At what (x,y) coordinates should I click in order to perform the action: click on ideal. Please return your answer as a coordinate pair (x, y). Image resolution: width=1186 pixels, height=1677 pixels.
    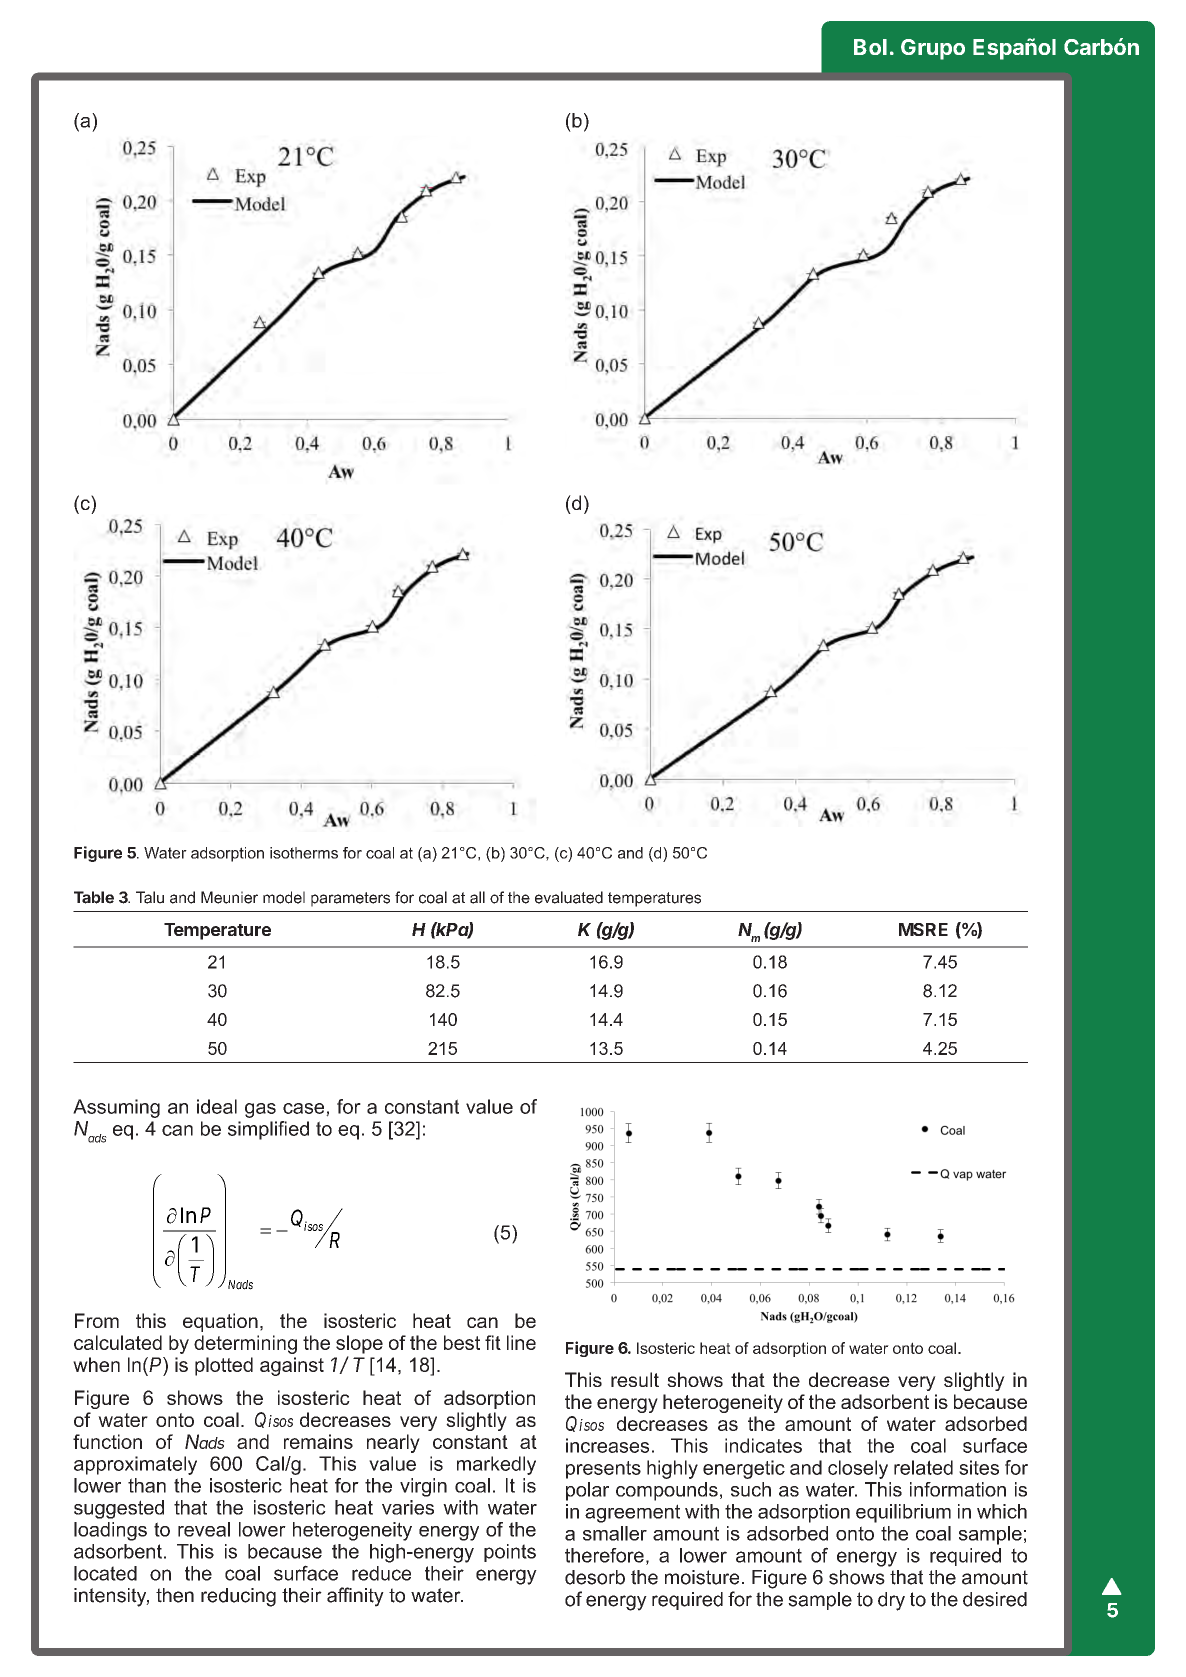
    Looking at the image, I should click on (217, 1106).
